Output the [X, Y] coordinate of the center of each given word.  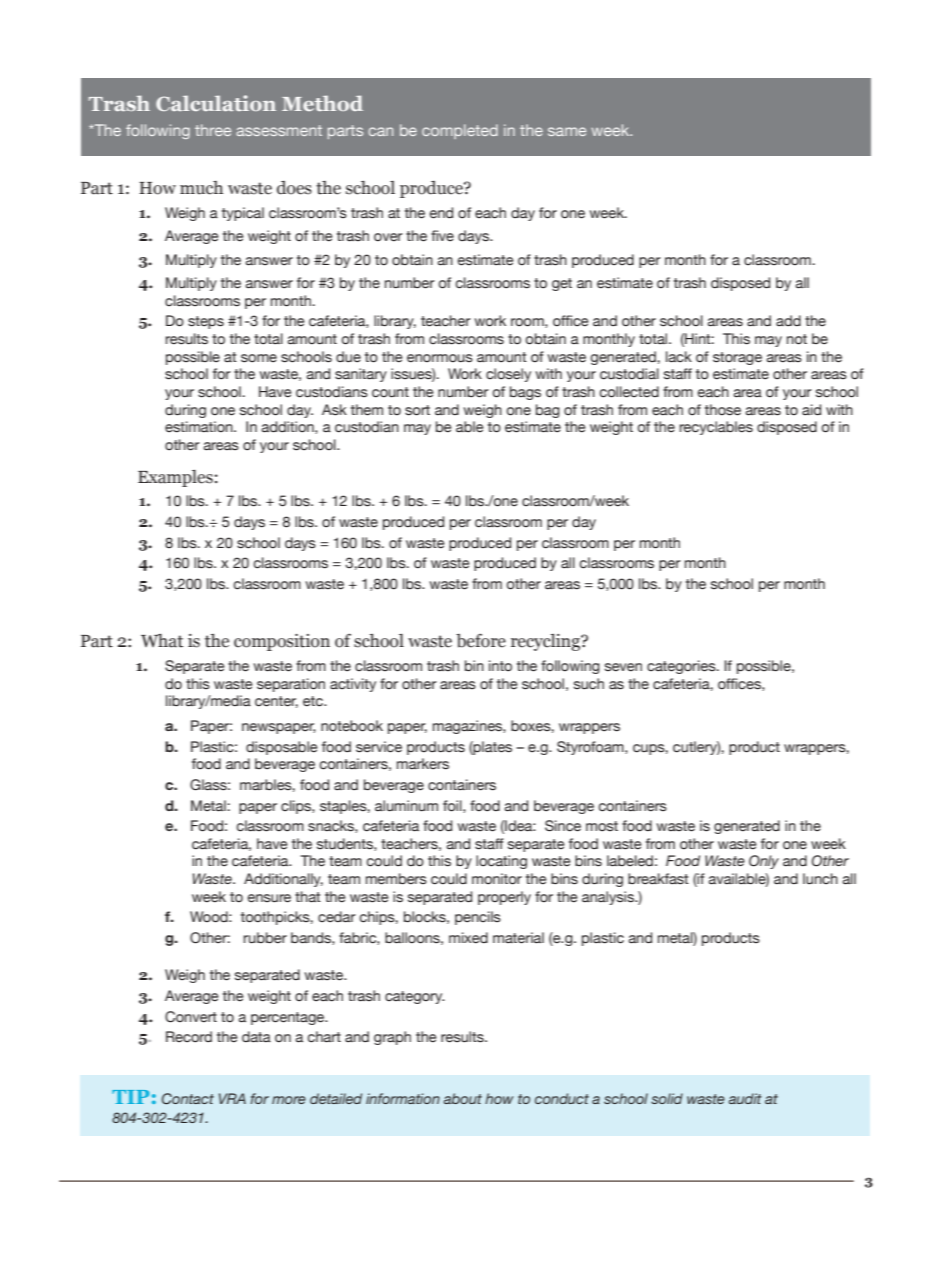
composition [282, 642]
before [481, 640]
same [567, 131]
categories [682, 667]
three [213, 130]
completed [460, 131]
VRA [232, 1098]
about [463, 1098]
